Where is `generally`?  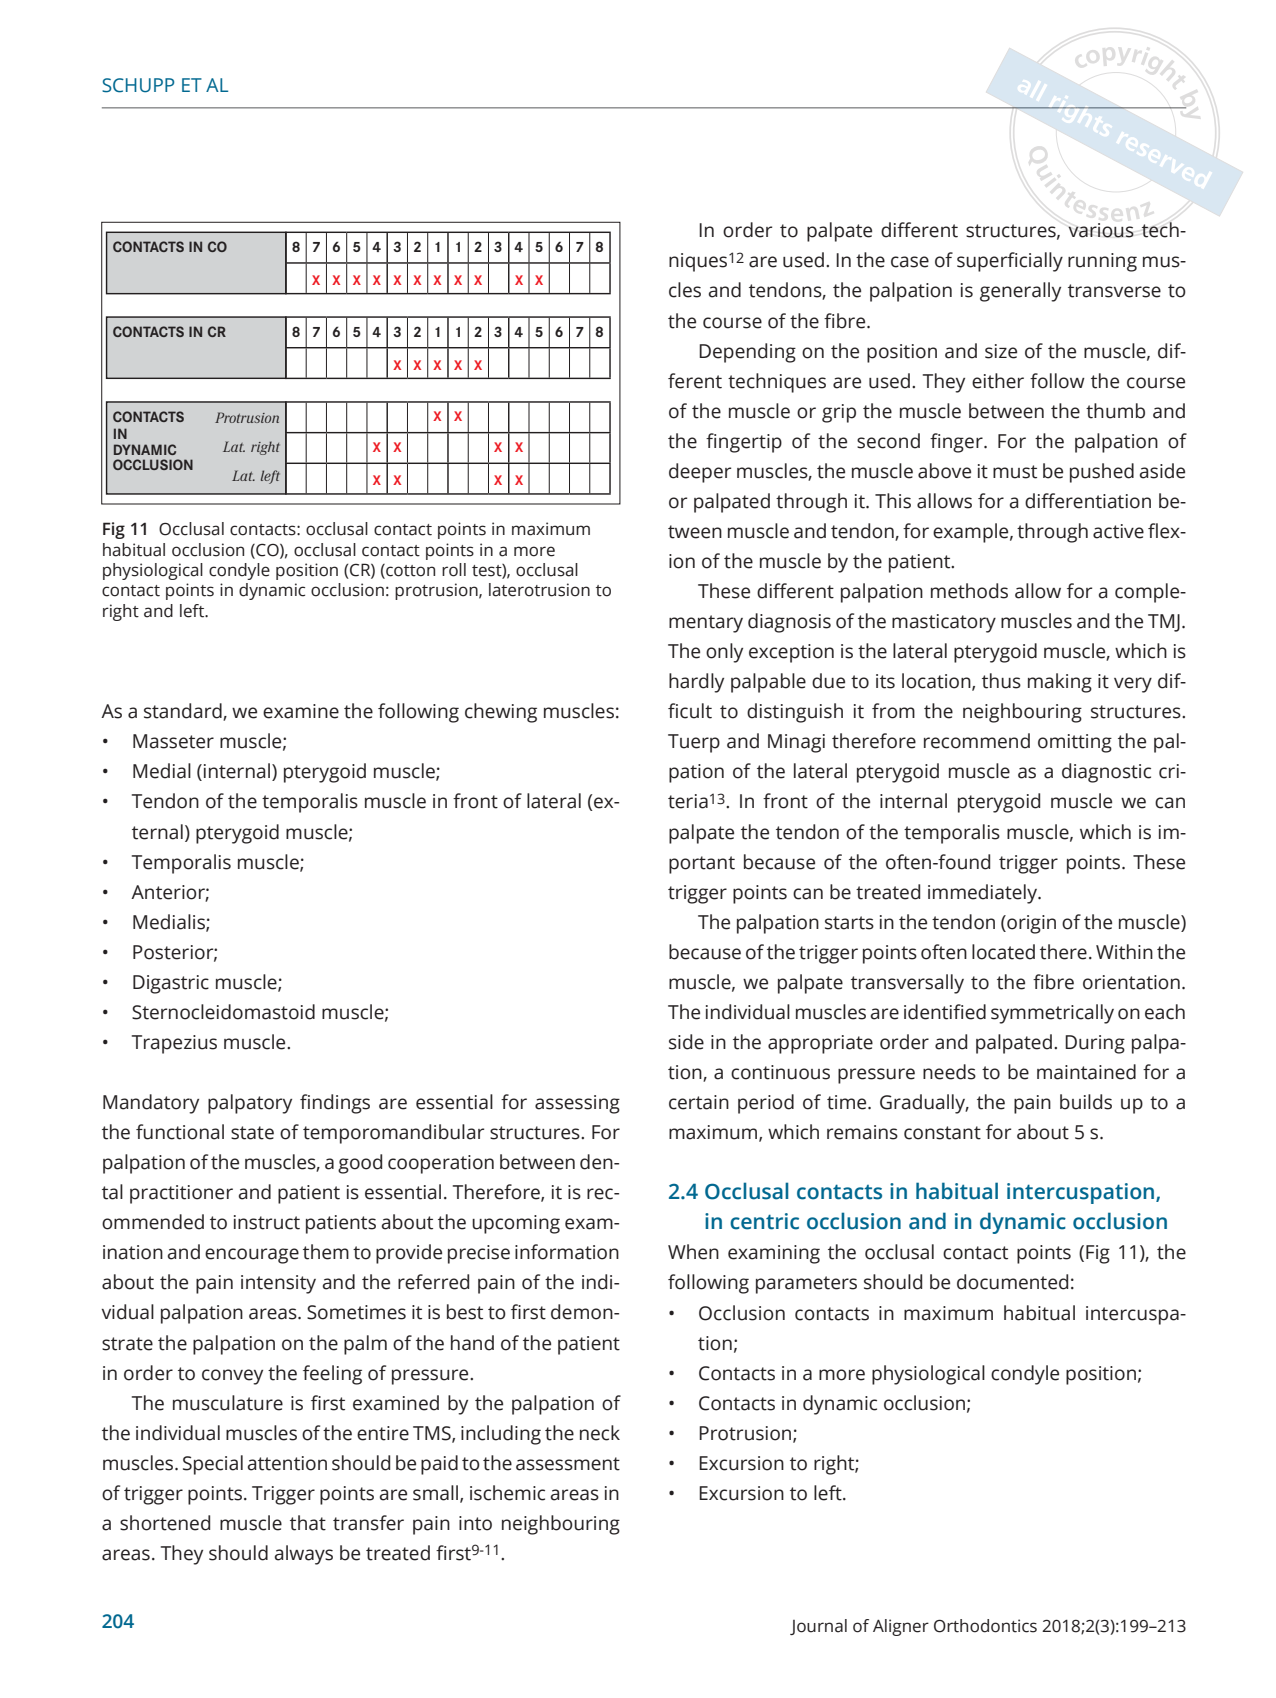 generally is located at coordinates (1020, 292).
